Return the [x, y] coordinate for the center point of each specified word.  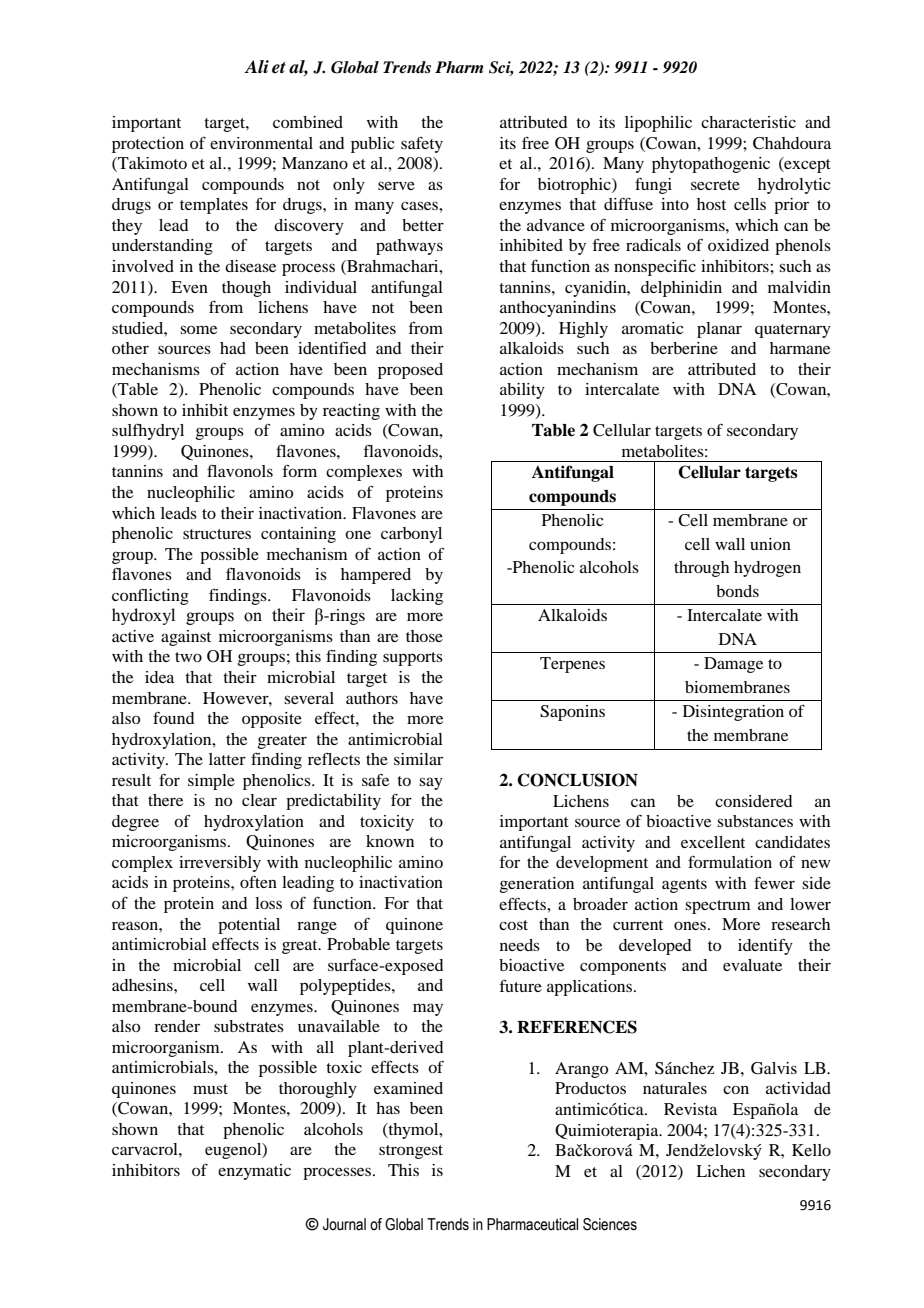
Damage [733, 665]
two [188, 657]
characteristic [748, 122]
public [372, 145]
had [233, 348]
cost [513, 925]
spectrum [718, 907]
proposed [410, 371]
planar [719, 330]
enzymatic [254, 1172]
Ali [256, 66]
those [424, 636]
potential [249, 926]
